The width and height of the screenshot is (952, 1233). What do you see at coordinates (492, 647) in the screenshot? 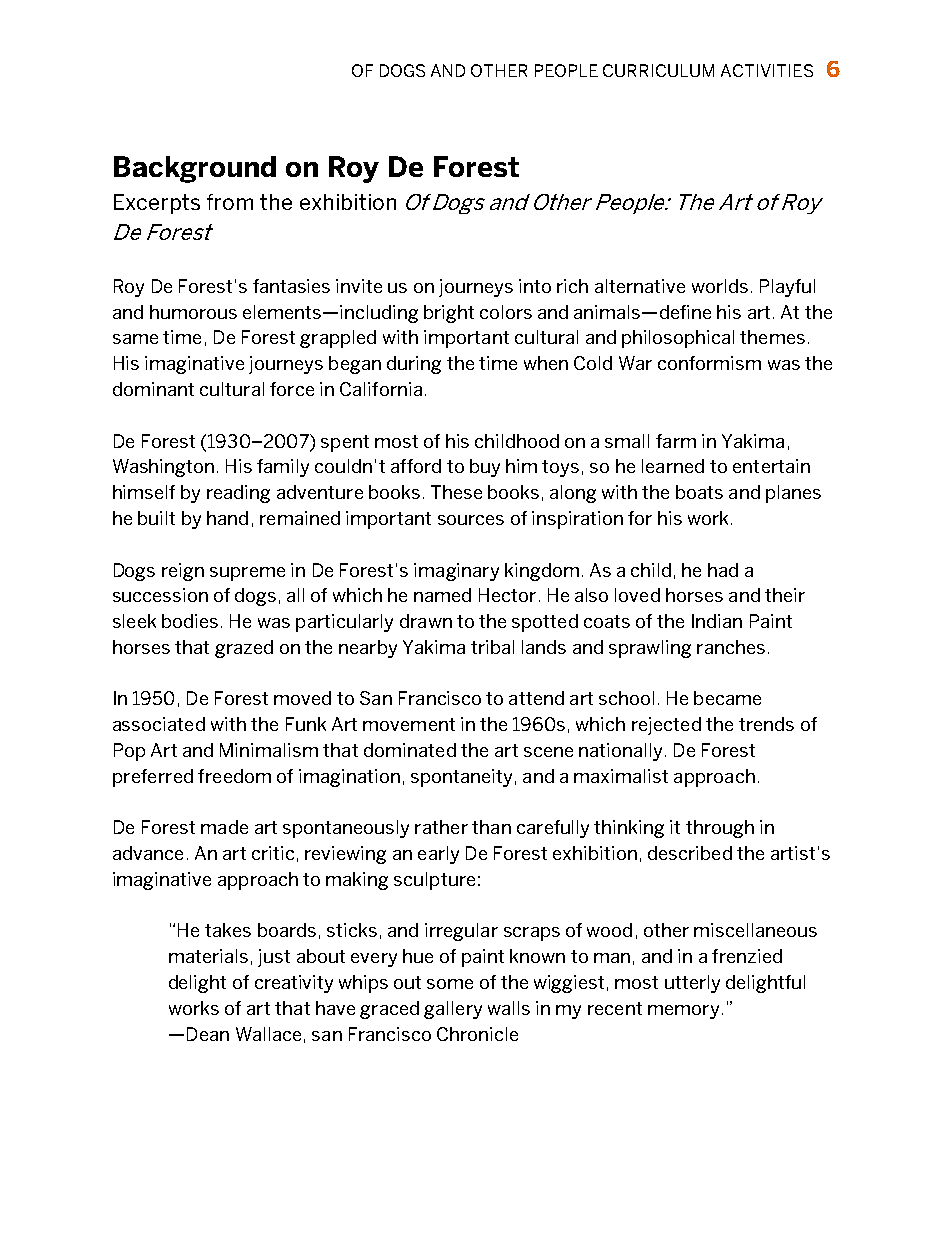
I see `tribal` at bounding box center [492, 647].
